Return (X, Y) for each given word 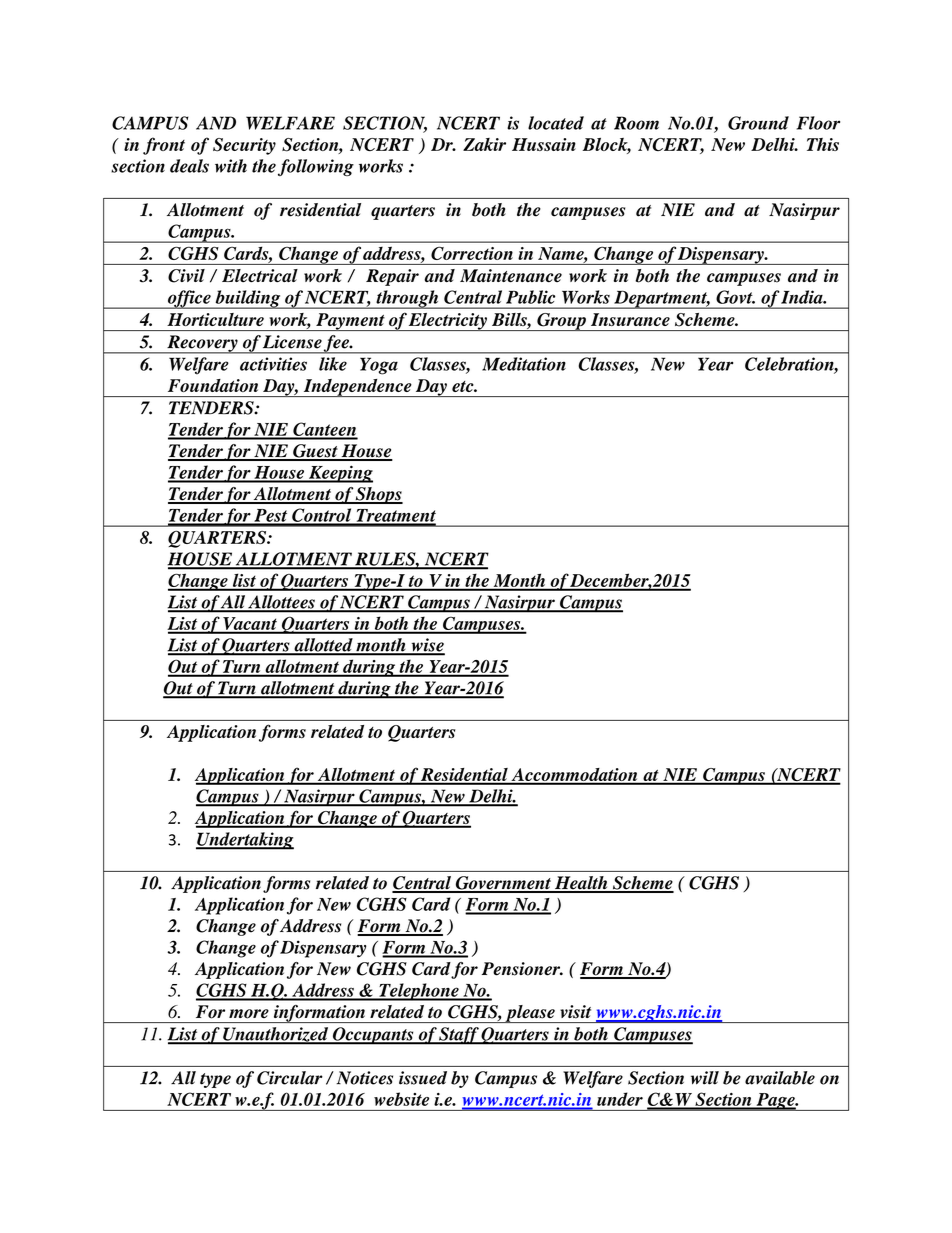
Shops (378, 495)
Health (581, 884)
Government (503, 884)
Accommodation (574, 776)
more (249, 1014)
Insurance (630, 319)
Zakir (484, 144)
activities (273, 364)
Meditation (524, 364)
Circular (290, 1078)
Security (244, 146)
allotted (323, 646)
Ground (758, 123)
